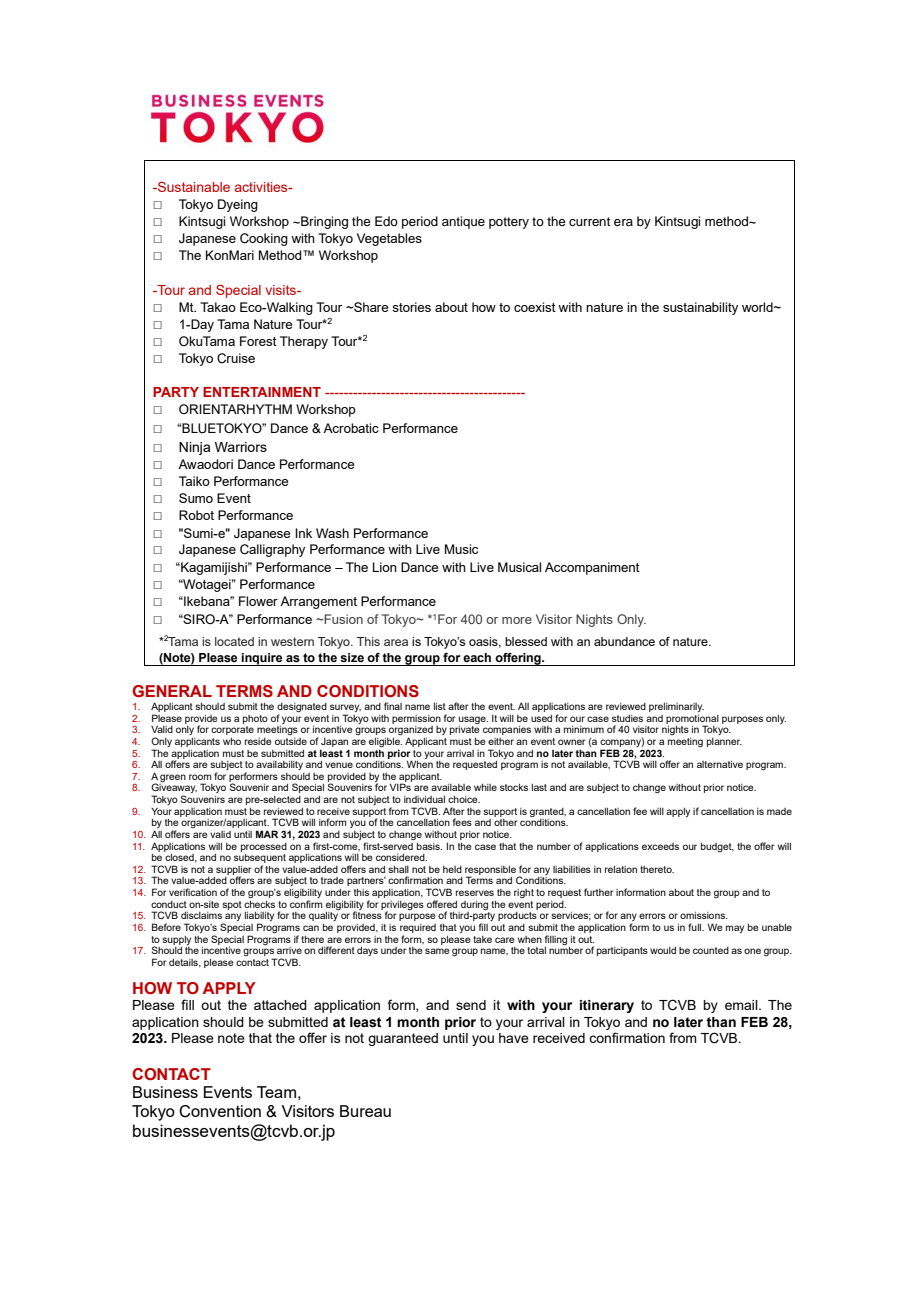 This screenshot has height=1309, width=924. Describe the element at coordinates (463, 222) in the screenshot. I see `antique` at that location.
